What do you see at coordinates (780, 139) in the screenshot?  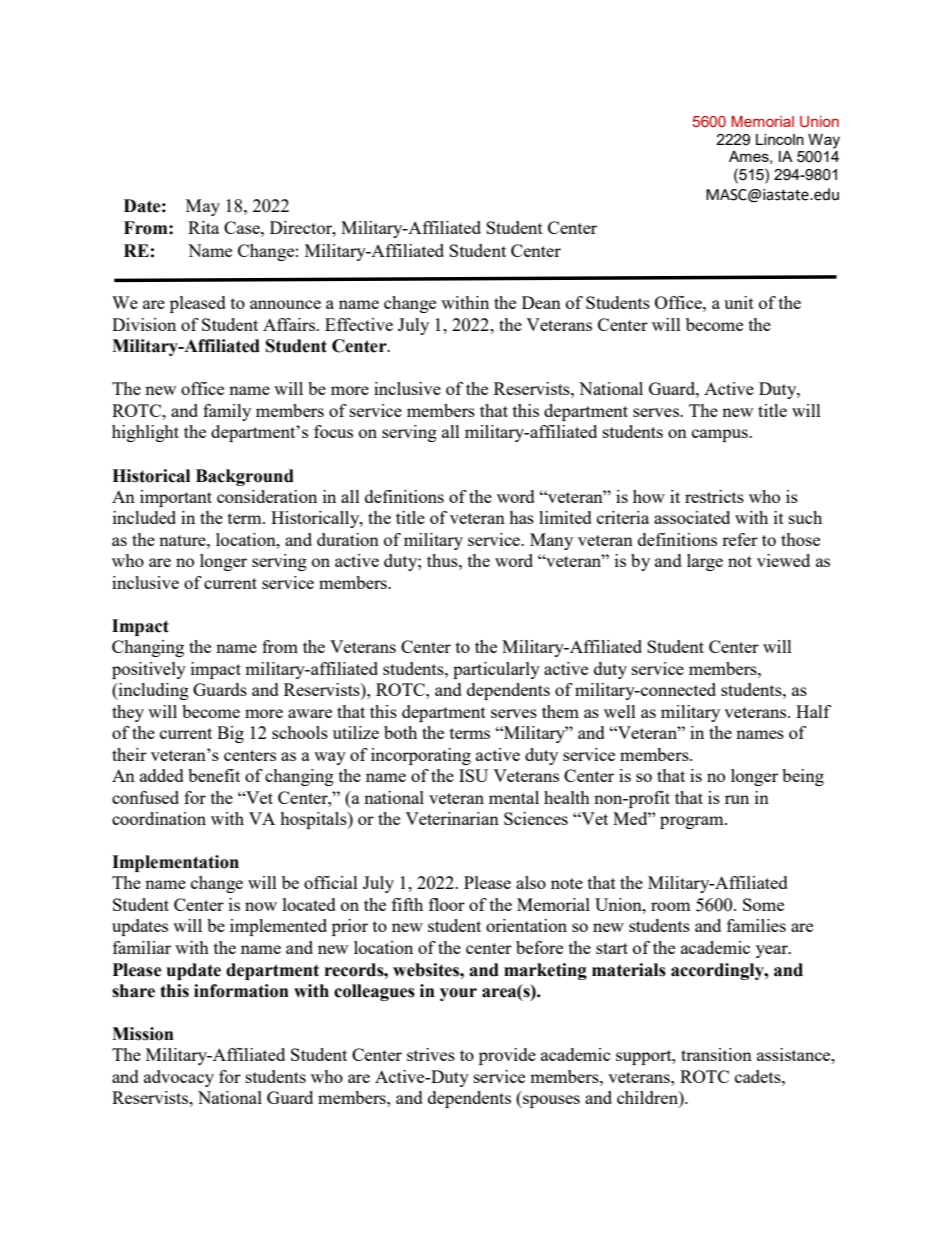 I see `Lincoln` at bounding box center [780, 139].
